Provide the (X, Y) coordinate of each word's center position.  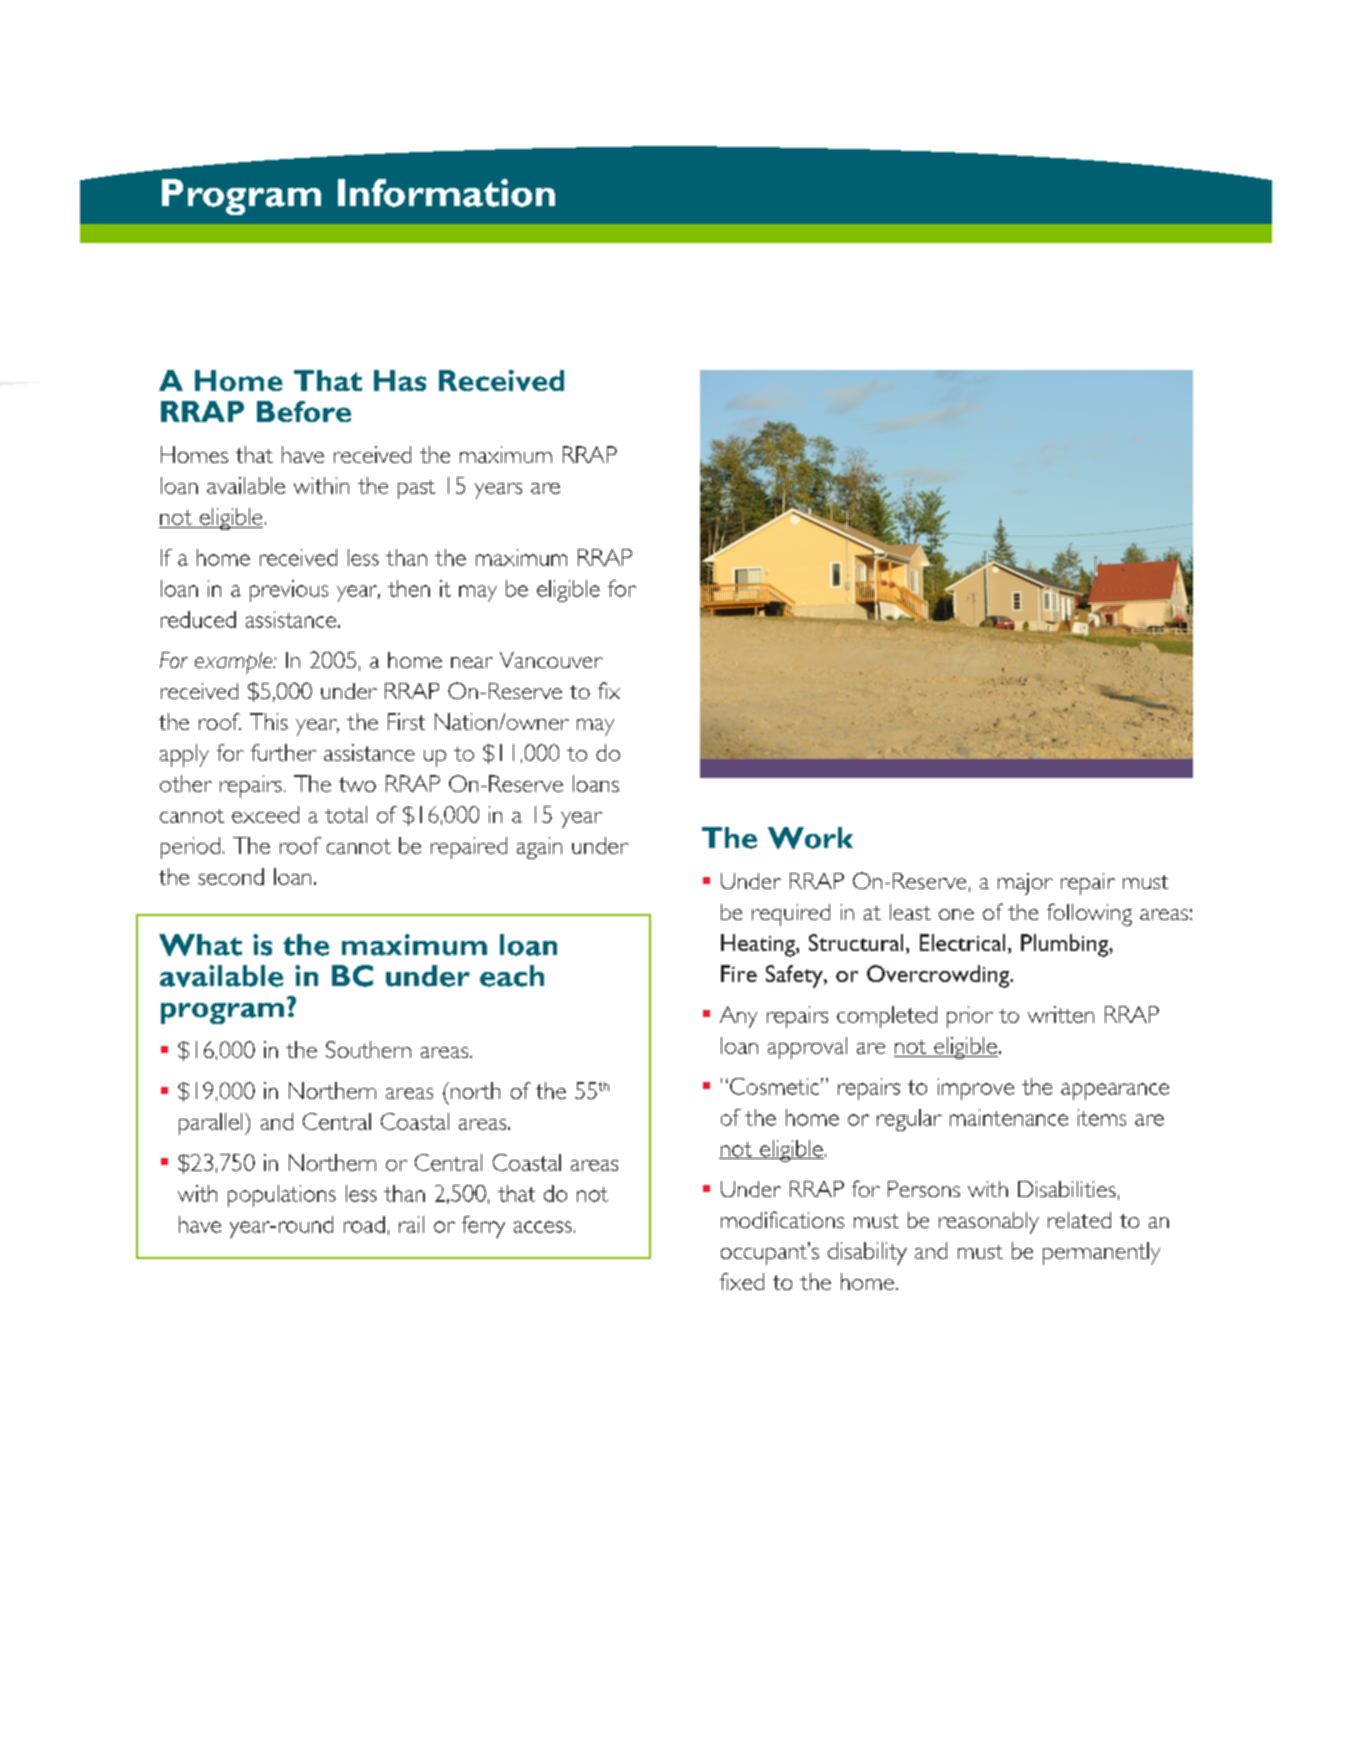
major (1025, 884)
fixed (742, 1281)
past (416, 489)
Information (446, 193)
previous (289, 591)
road (364, 1224)
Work (810, 838)
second (231, 876)
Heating (759, 945)
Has (400, 380)
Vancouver (551, 660)
